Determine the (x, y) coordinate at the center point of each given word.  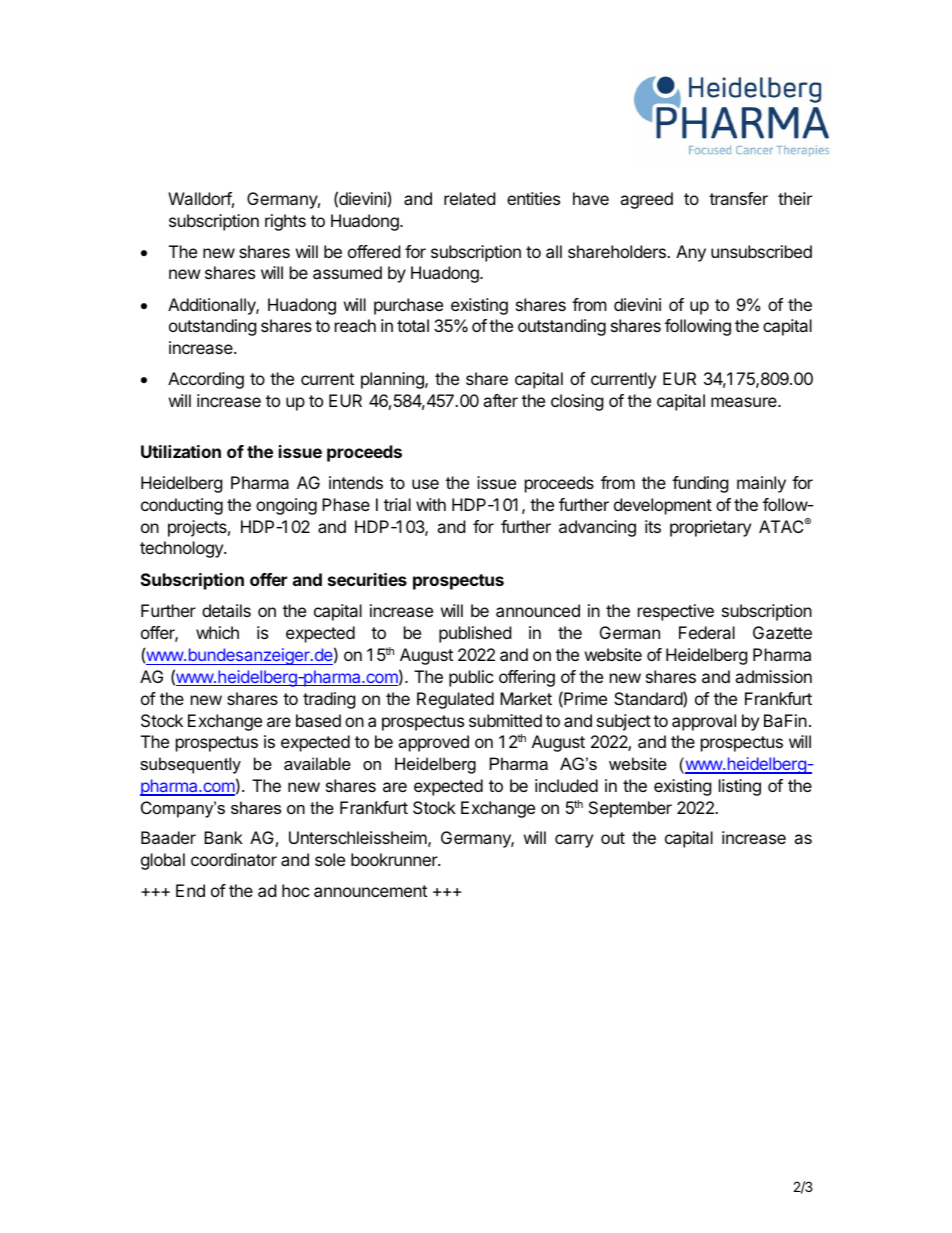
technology (182, 549)
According (206, 380)
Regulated (455, 700)
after (500, 400)
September (630, 809)
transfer (738, 198)
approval (704, 722)
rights (285, 222)
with (431, 504)
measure (745, 402)
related (469, 198)
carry (574, 841)
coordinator (234, 859)
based (318, 720)
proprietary (710, 528)
